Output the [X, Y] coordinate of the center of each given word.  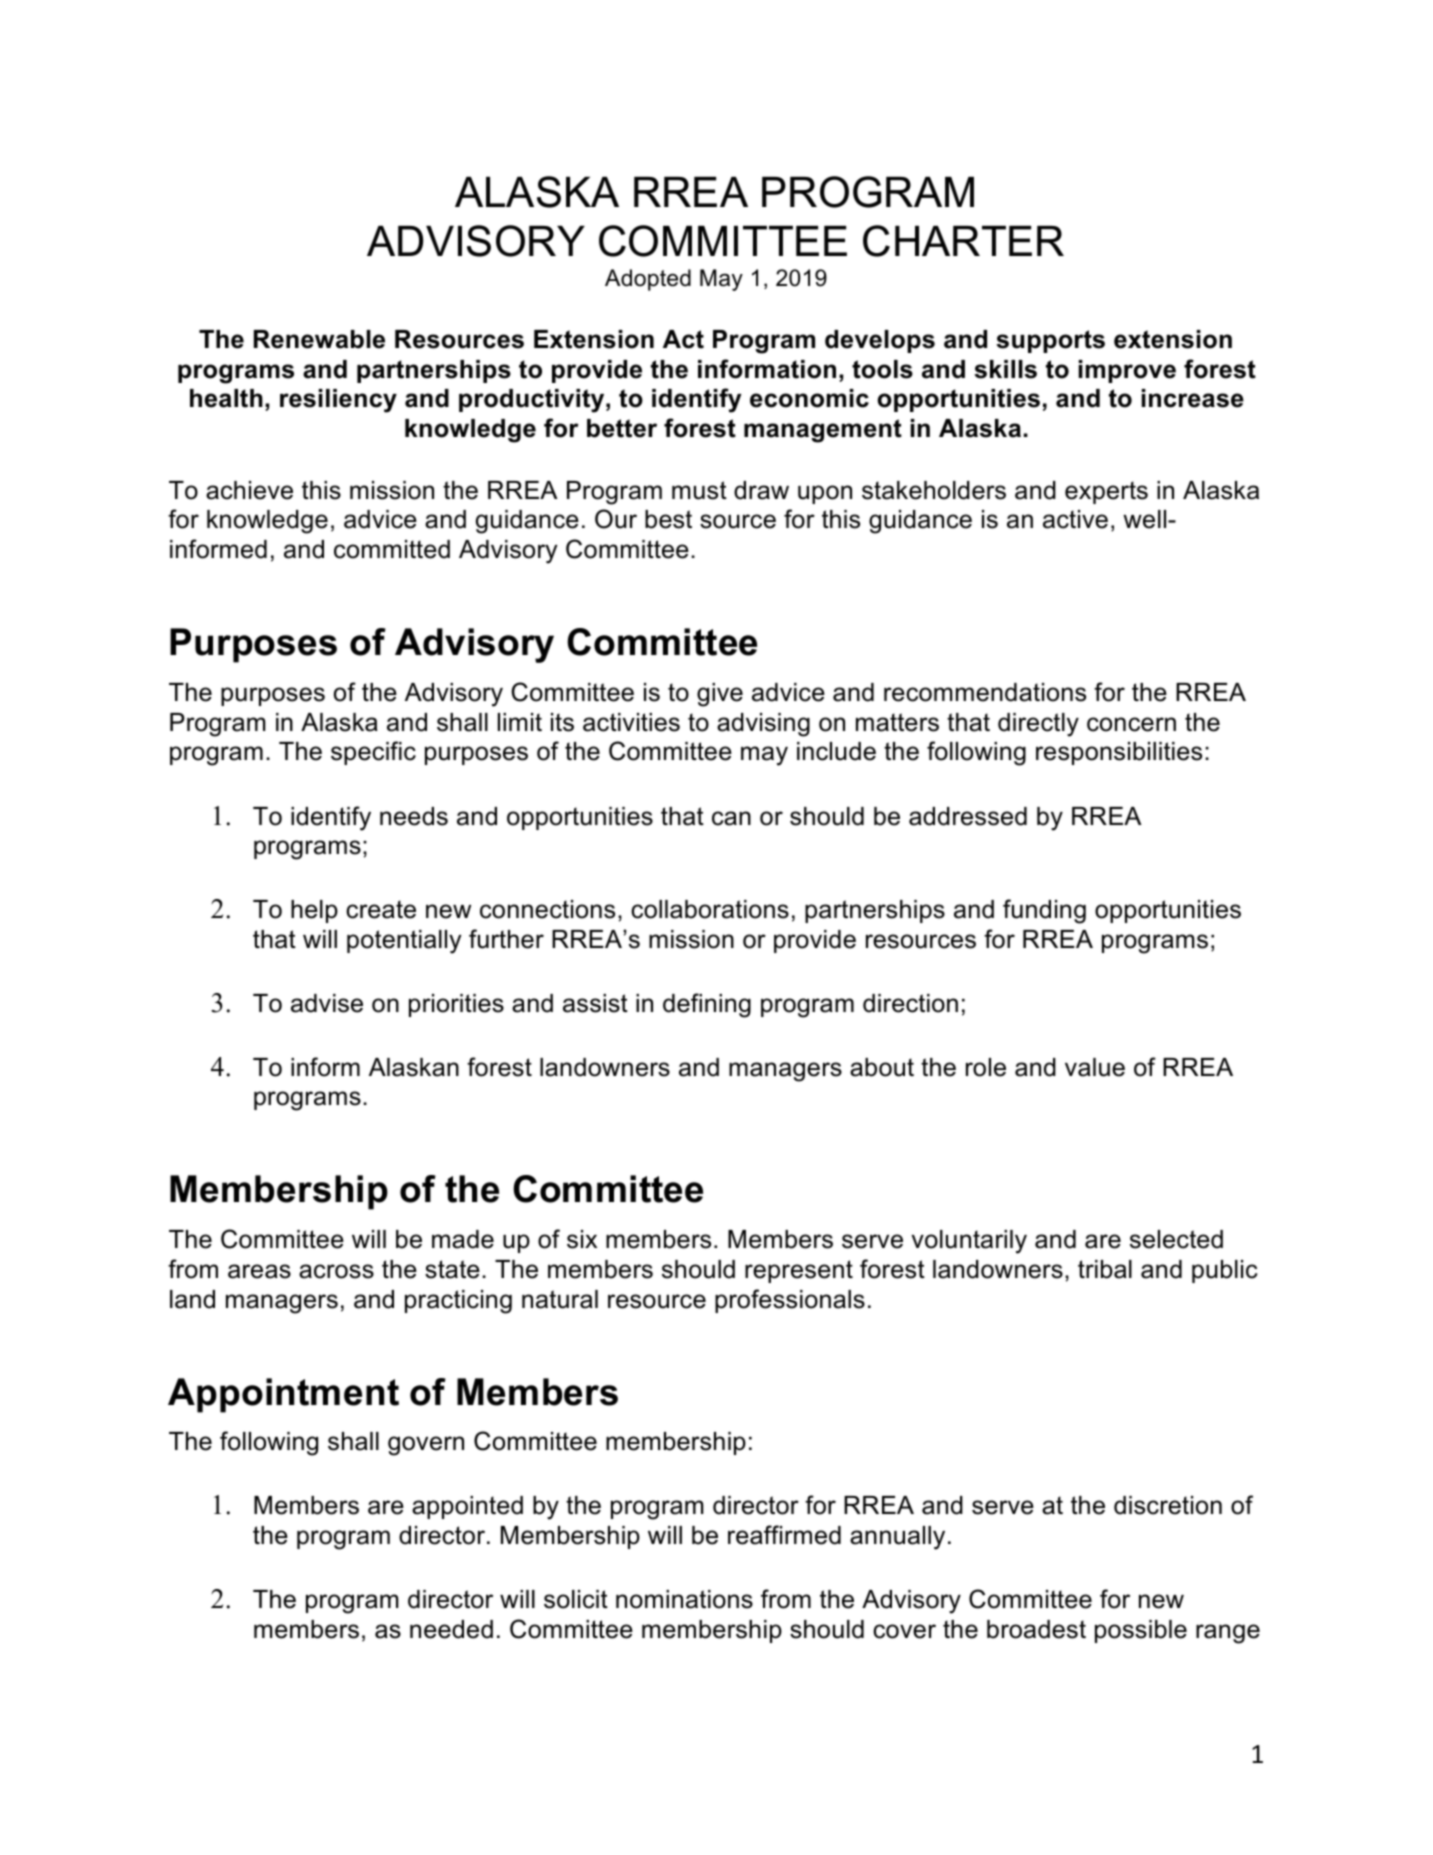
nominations [684, 1599]
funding [1044, 911]
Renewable [319, 339]
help [314, 911]
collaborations [710, 909]
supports [1050, 341]
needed [451, 1629]
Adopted [648, 280]
